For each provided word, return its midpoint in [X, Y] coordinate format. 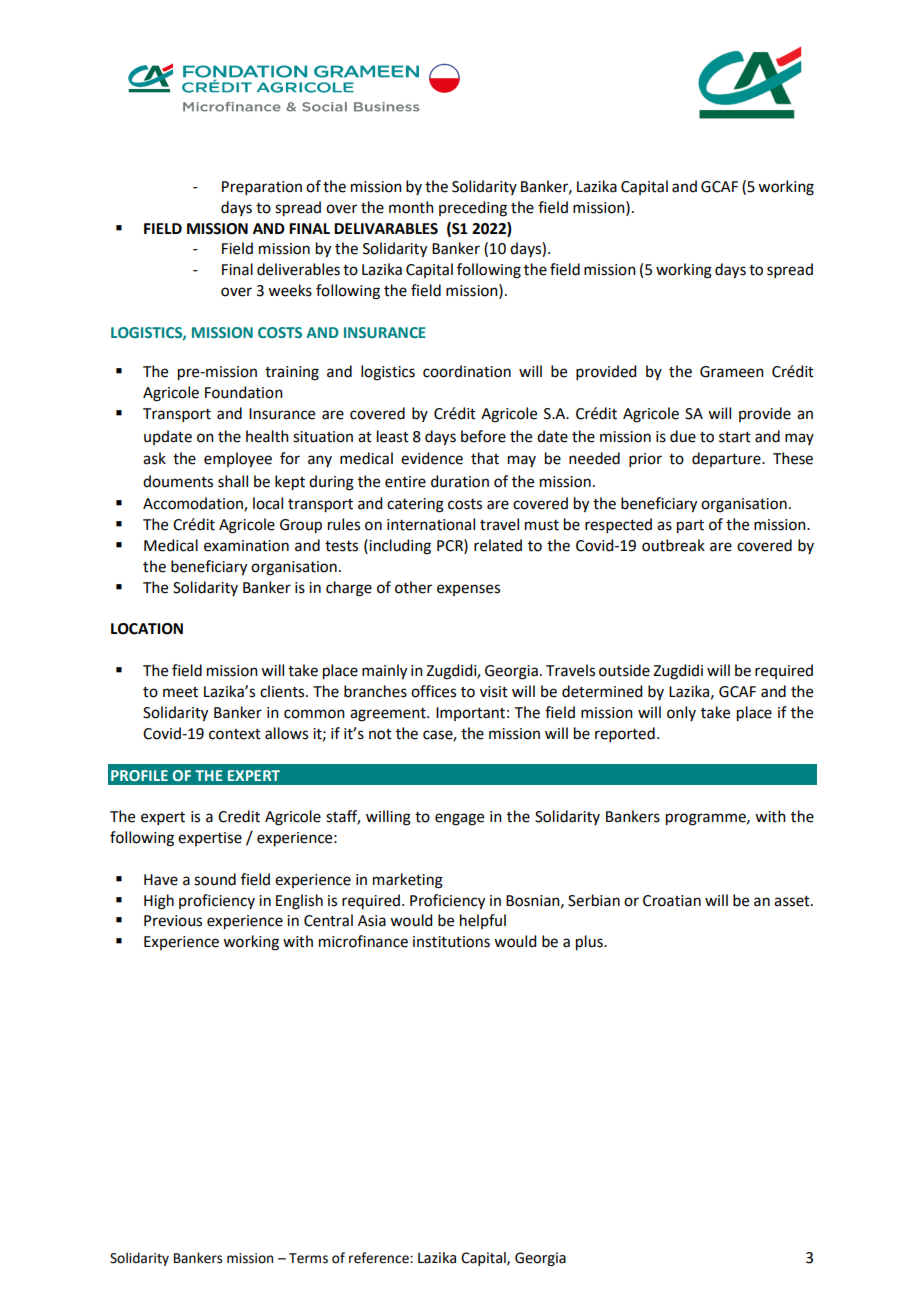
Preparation [262, 188]
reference [380, 1258]
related [498, 545]
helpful [483, 921]
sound [215, 879]
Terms [308, 1258]
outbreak [673, 545]
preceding [473, 209]
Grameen [732, 372]
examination [246, 546]
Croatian [672, 901]
